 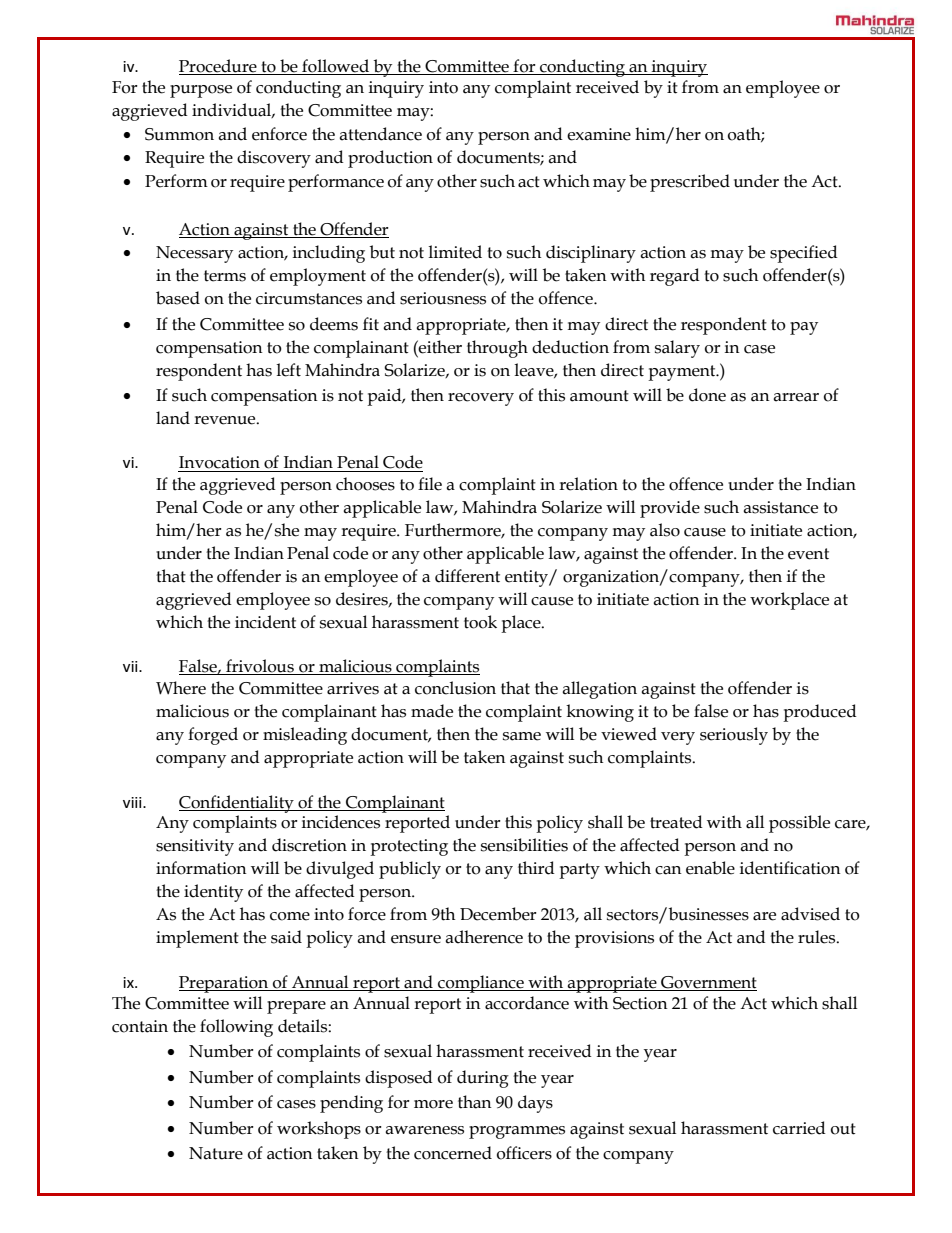 I want to click on took, so click(x=480, y=622).
